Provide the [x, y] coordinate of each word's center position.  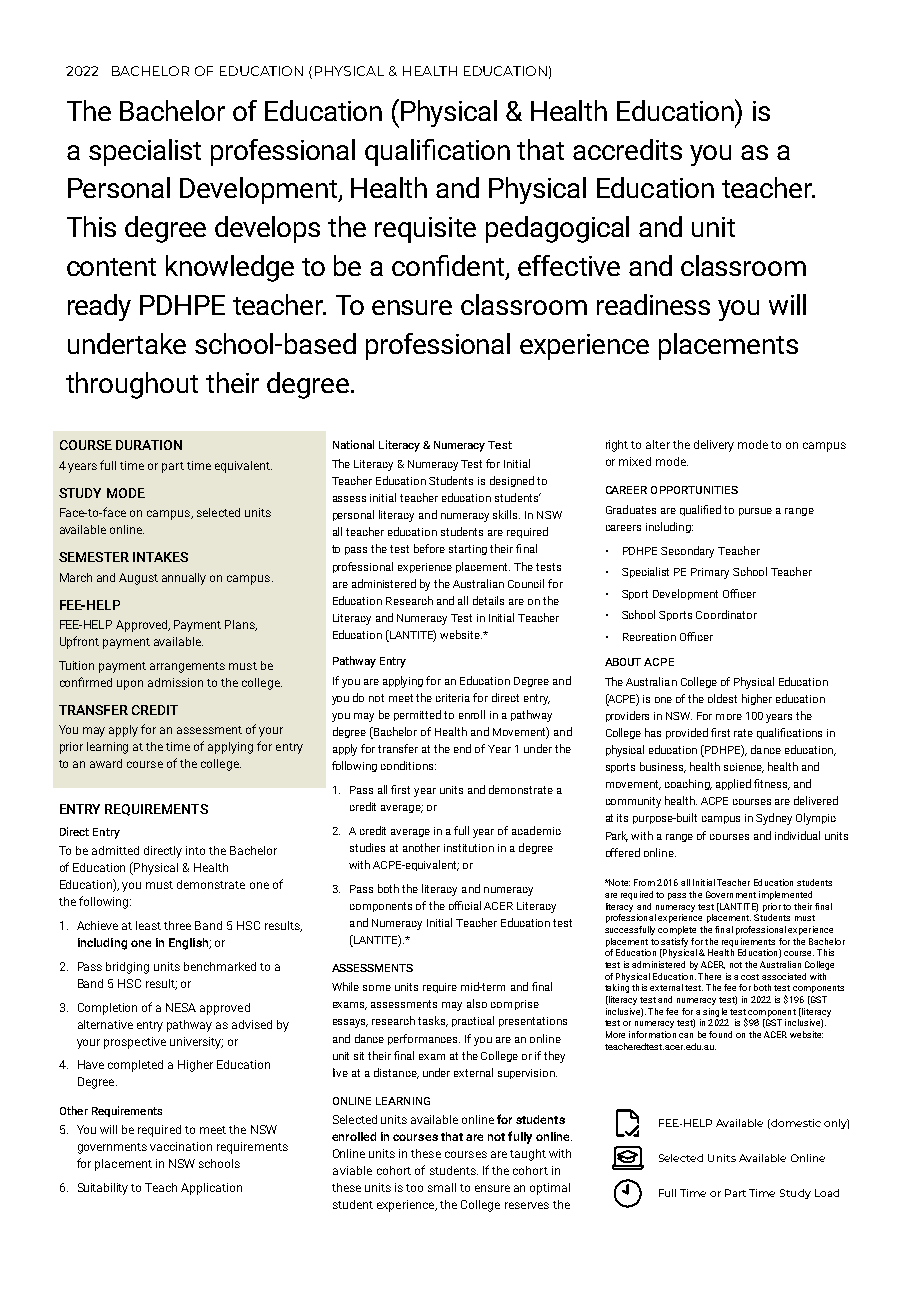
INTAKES [160, 557]
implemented [785, 895]
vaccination [181, 1146]
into [195, 850]
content [111, 267]
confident [449, 267]
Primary [710, 573]
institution [469, 848]
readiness [653, 304]
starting [468, 550]
